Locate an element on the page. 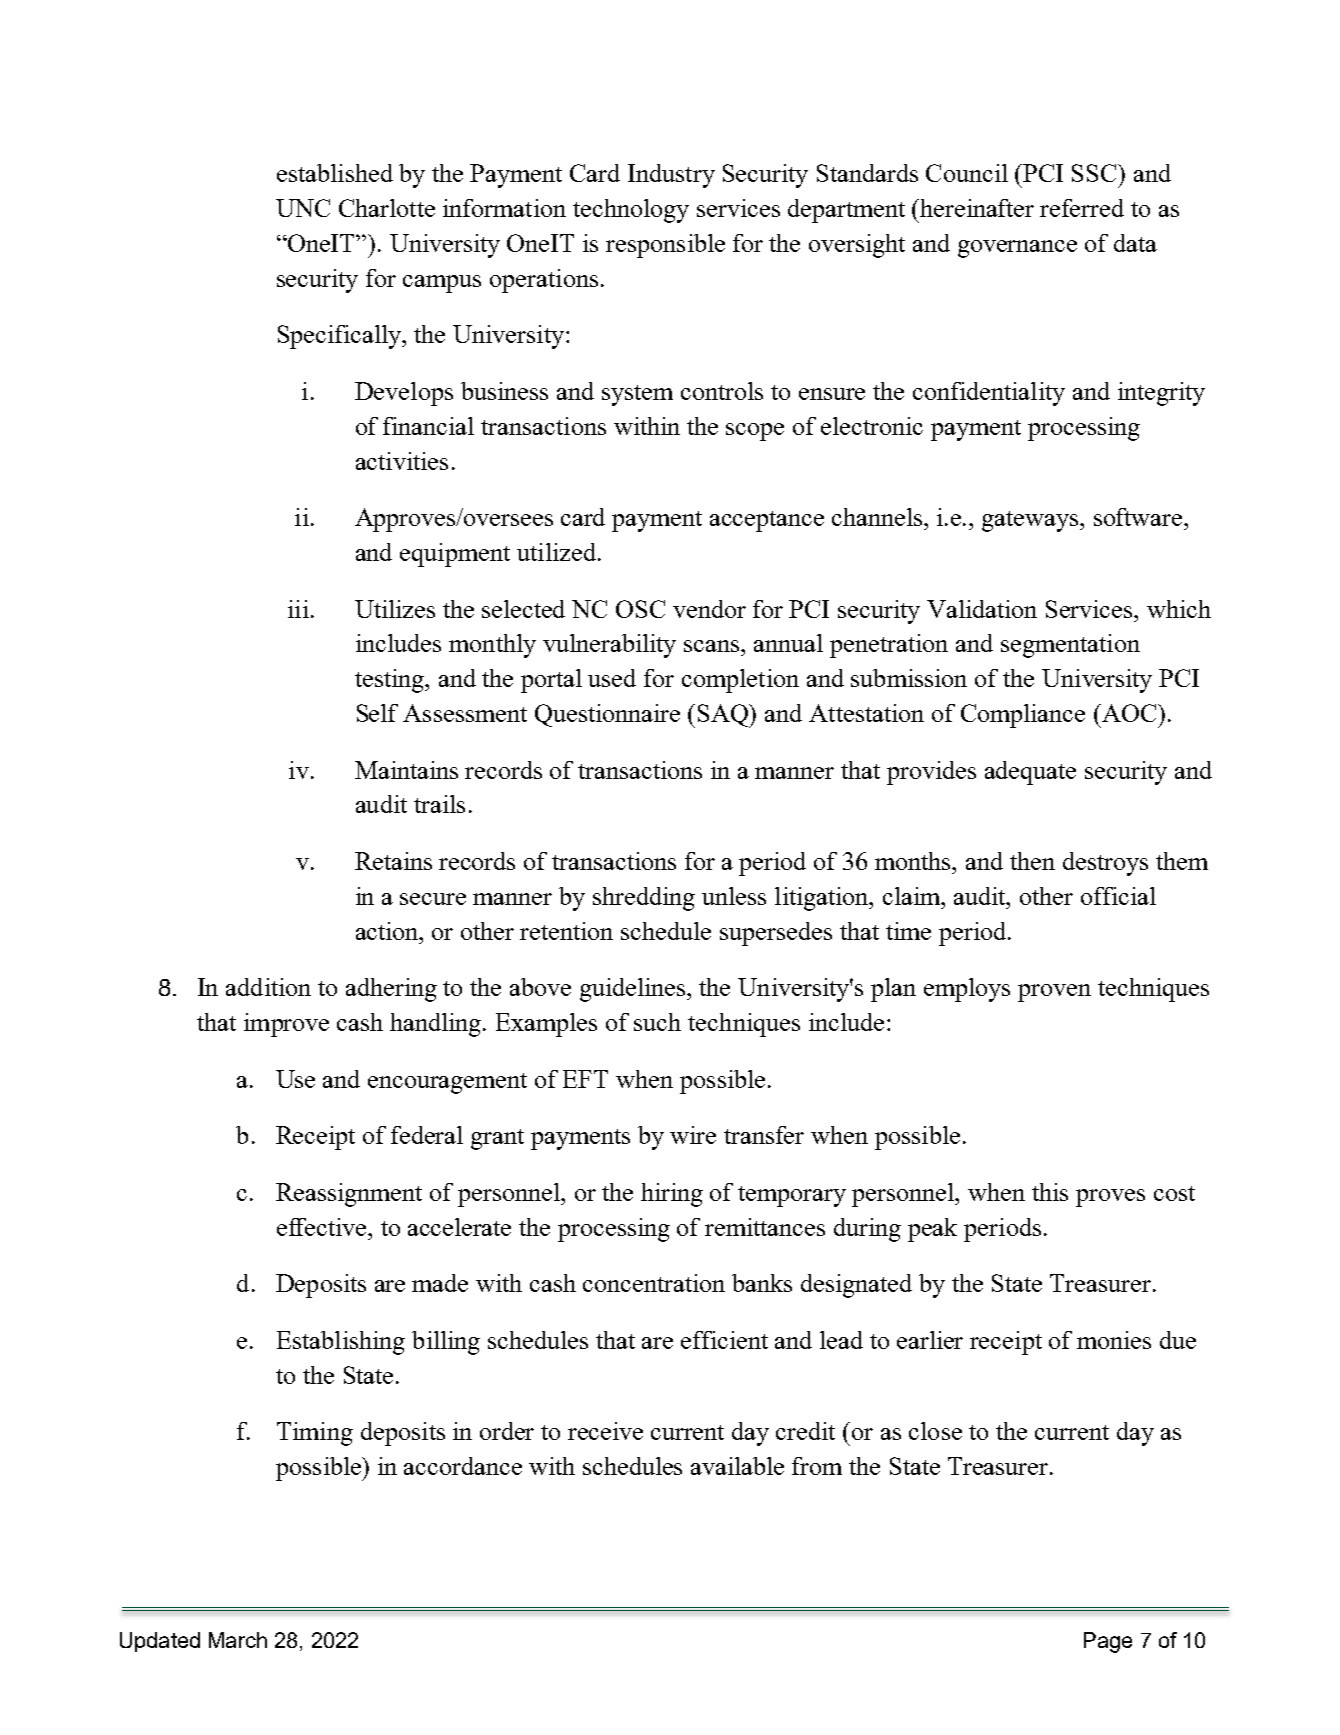 The image size is (1340, 1735). March is located at coordinates (238, 1640).
